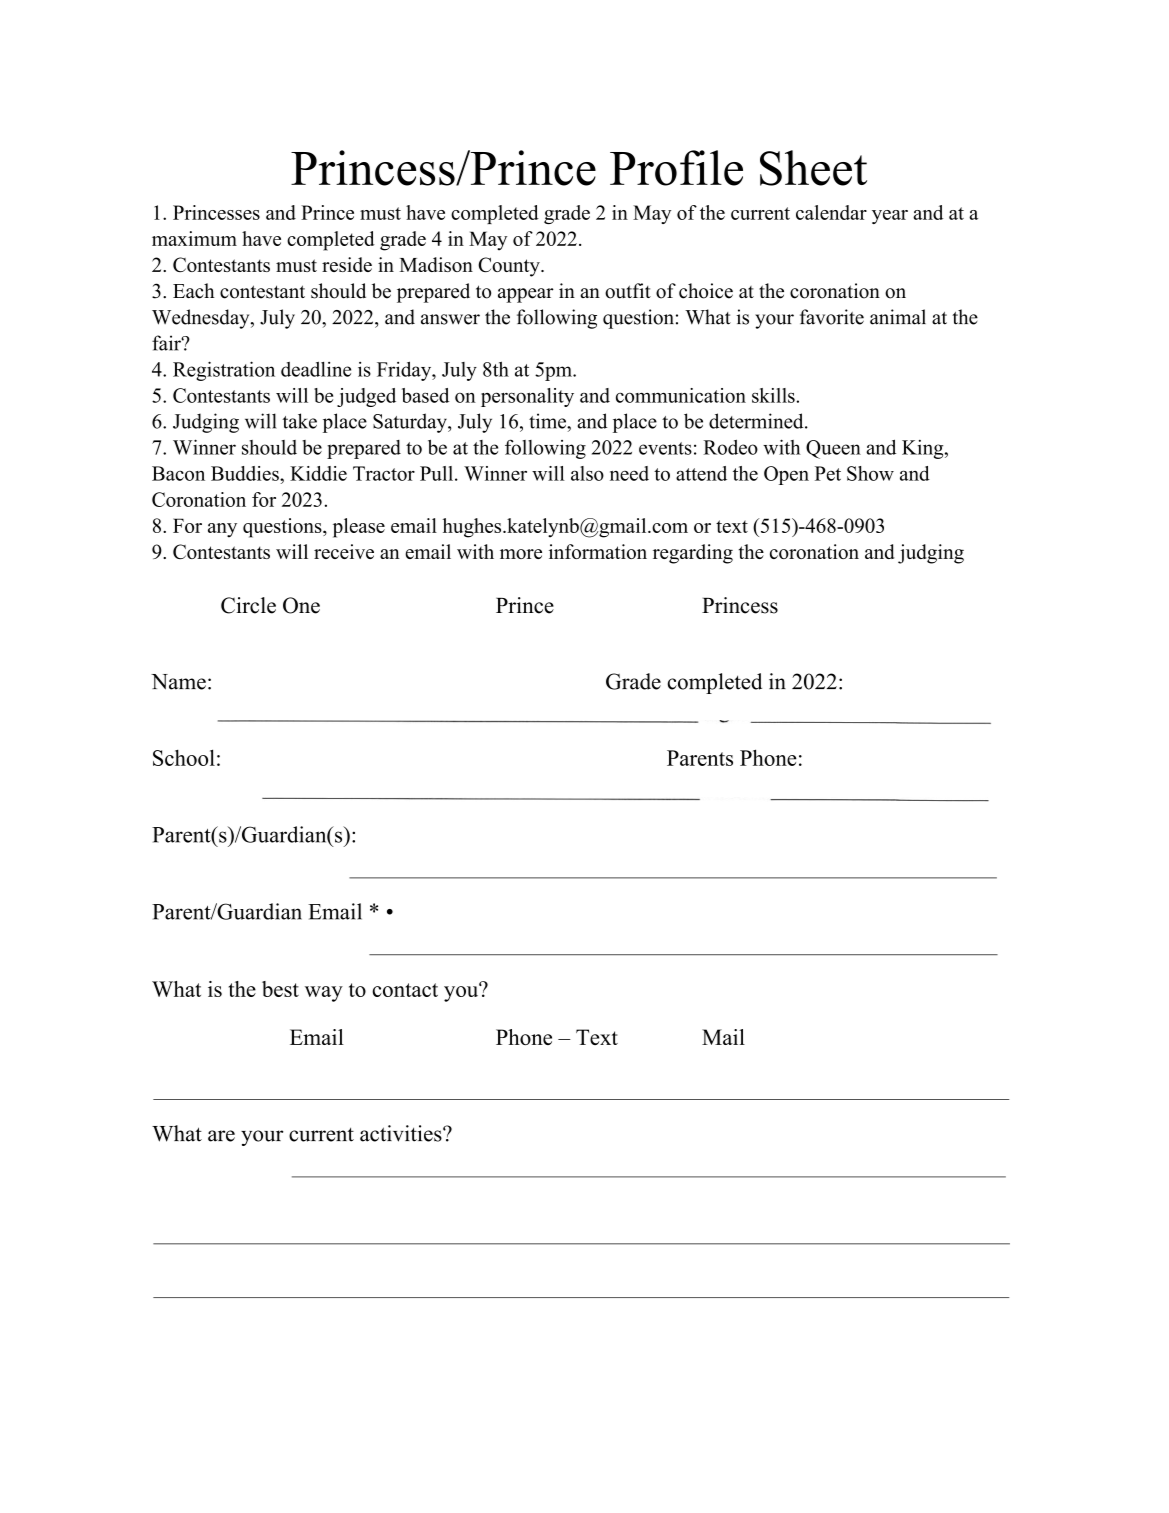 This screenshot has width=1169, height=1513. Describe the element at coordinates (813, 168) in the screenshot. I see `Sheet` at that location.
